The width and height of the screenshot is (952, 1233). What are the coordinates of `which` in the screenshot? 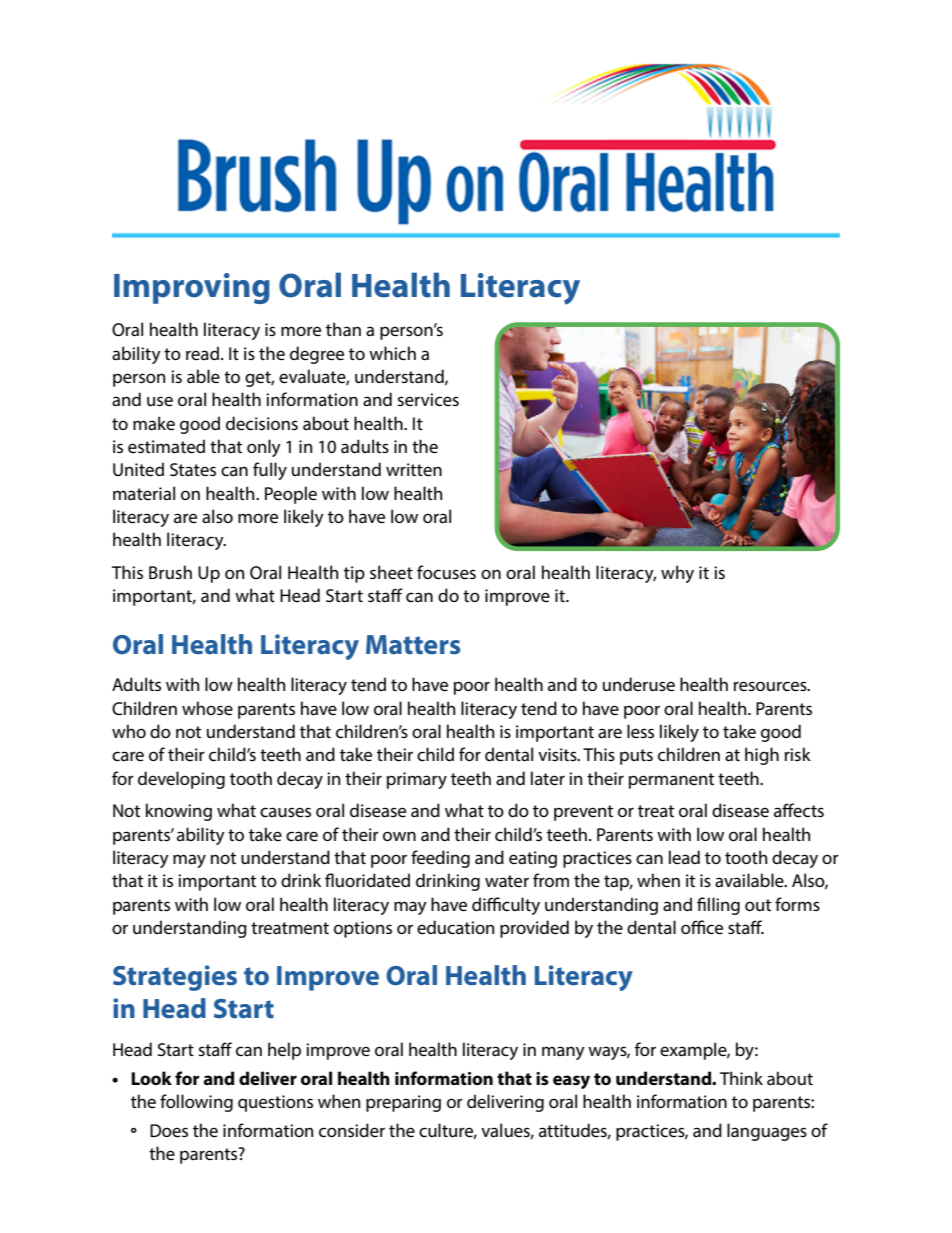 It's located at (392, 353).
